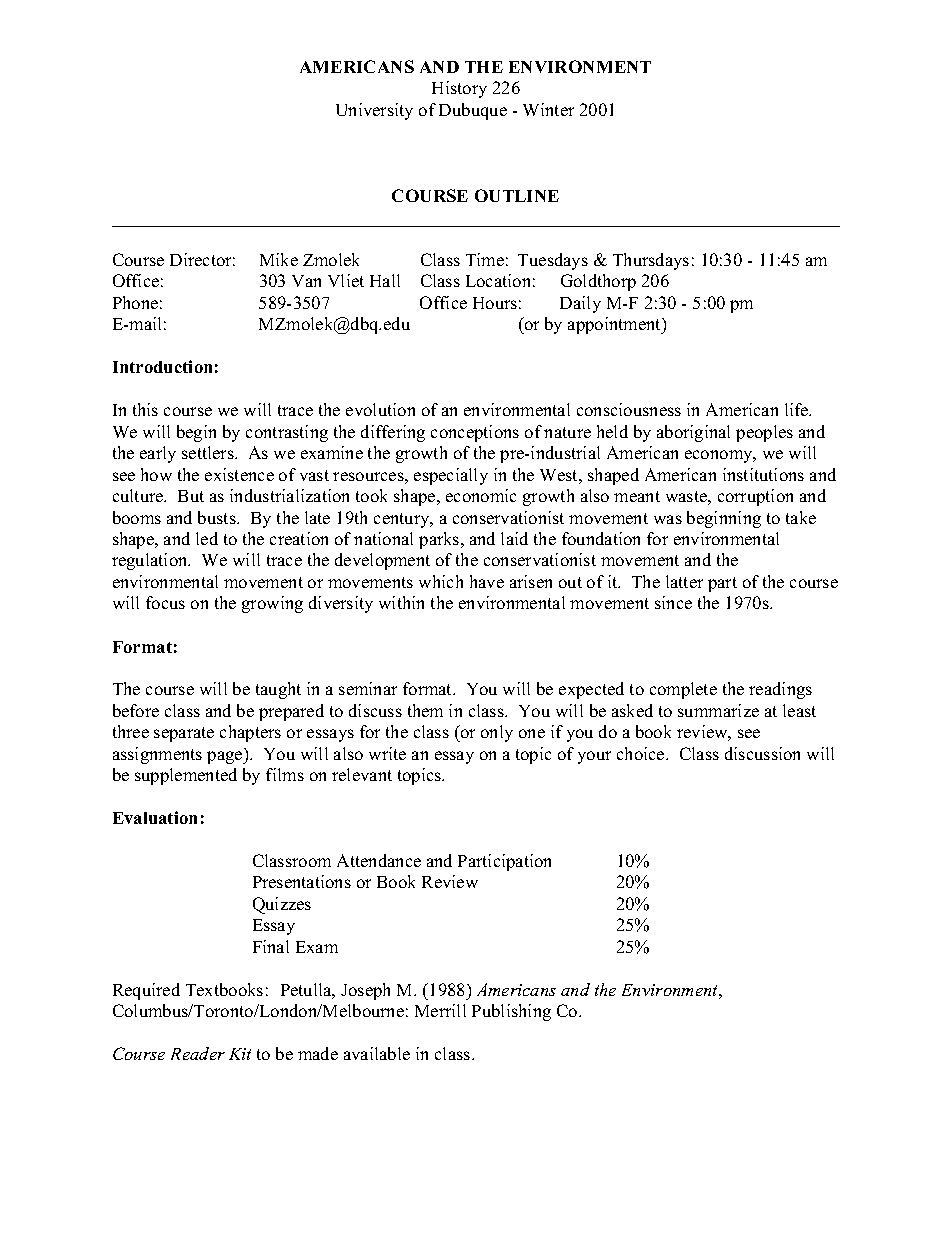 This document has height=1233, width=952. Describe the element at coordinates (511, 1012) in the document. I see `Publishing` at that location.
